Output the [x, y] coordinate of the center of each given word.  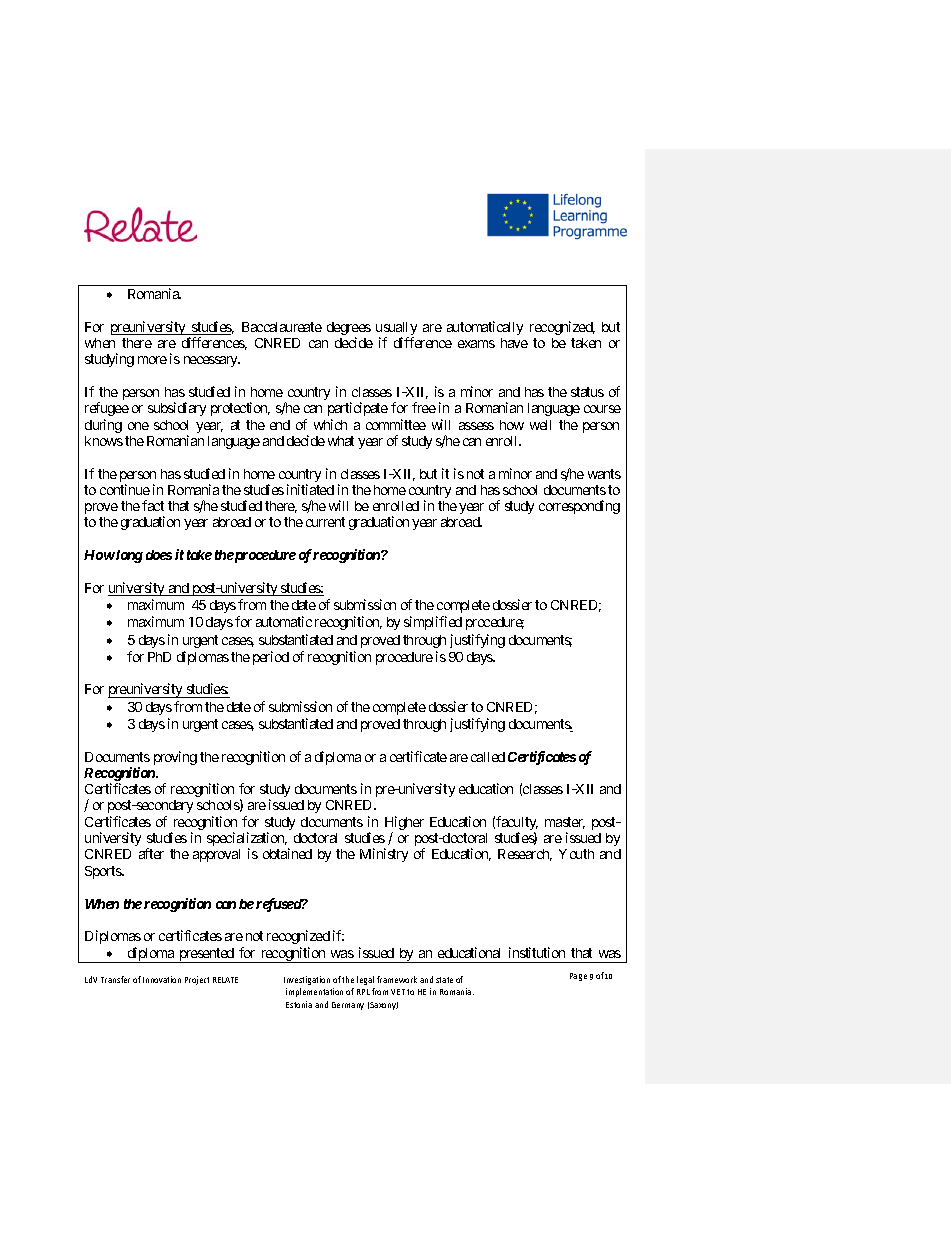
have [514, 343]
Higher [404, 824]
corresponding [579, 507]
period [271, 658]
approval [216, 855]
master [565, 823]
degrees [349, 330]
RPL [363, 992]
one [138, 426]
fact [153, 505]
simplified [433, 623]
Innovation [162, 979]
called [488, 757]
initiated [310, 489]
